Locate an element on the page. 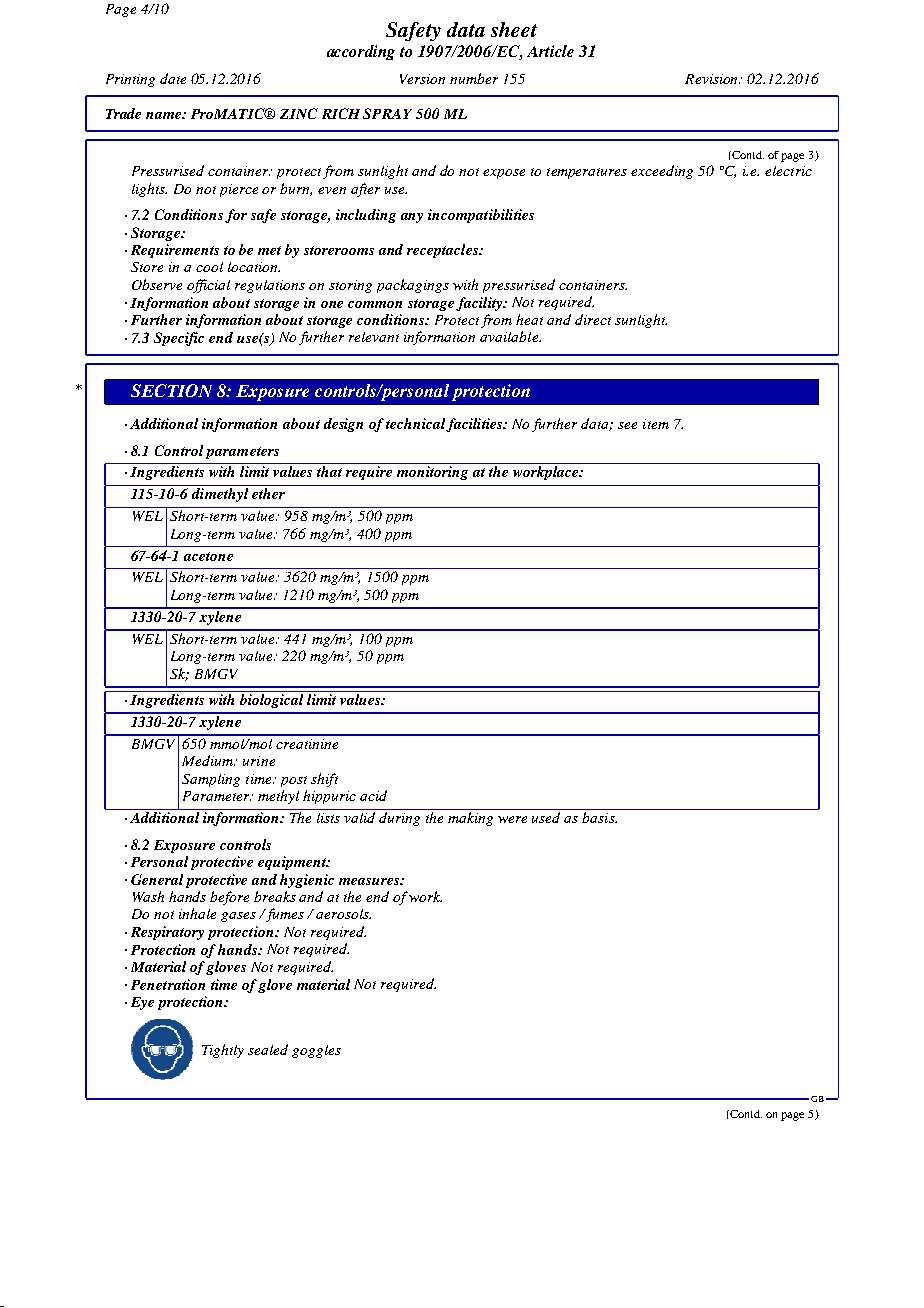 The image size is (924, 1308). cool is located at coordinates (209, 267).
